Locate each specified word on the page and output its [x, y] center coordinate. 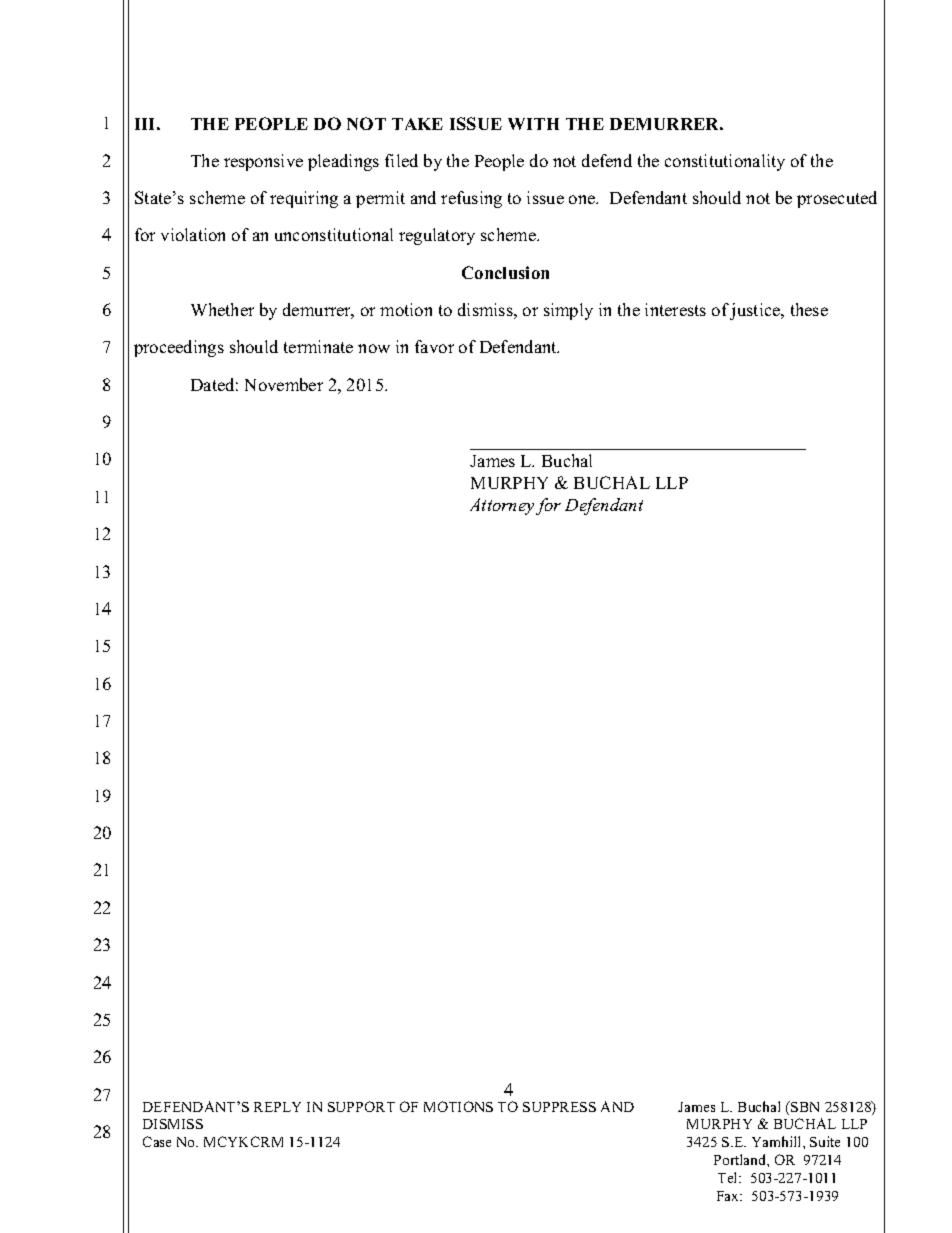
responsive [263, 162]
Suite [825, 1141]
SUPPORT [361, 1106]
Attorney [502, 506]
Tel [729, 1177]
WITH [533, 124]
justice [756, 311]
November [284, 384]
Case [157, 1141]
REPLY [277, 1107]
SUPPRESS [559, 1107]
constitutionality [725, 162]
